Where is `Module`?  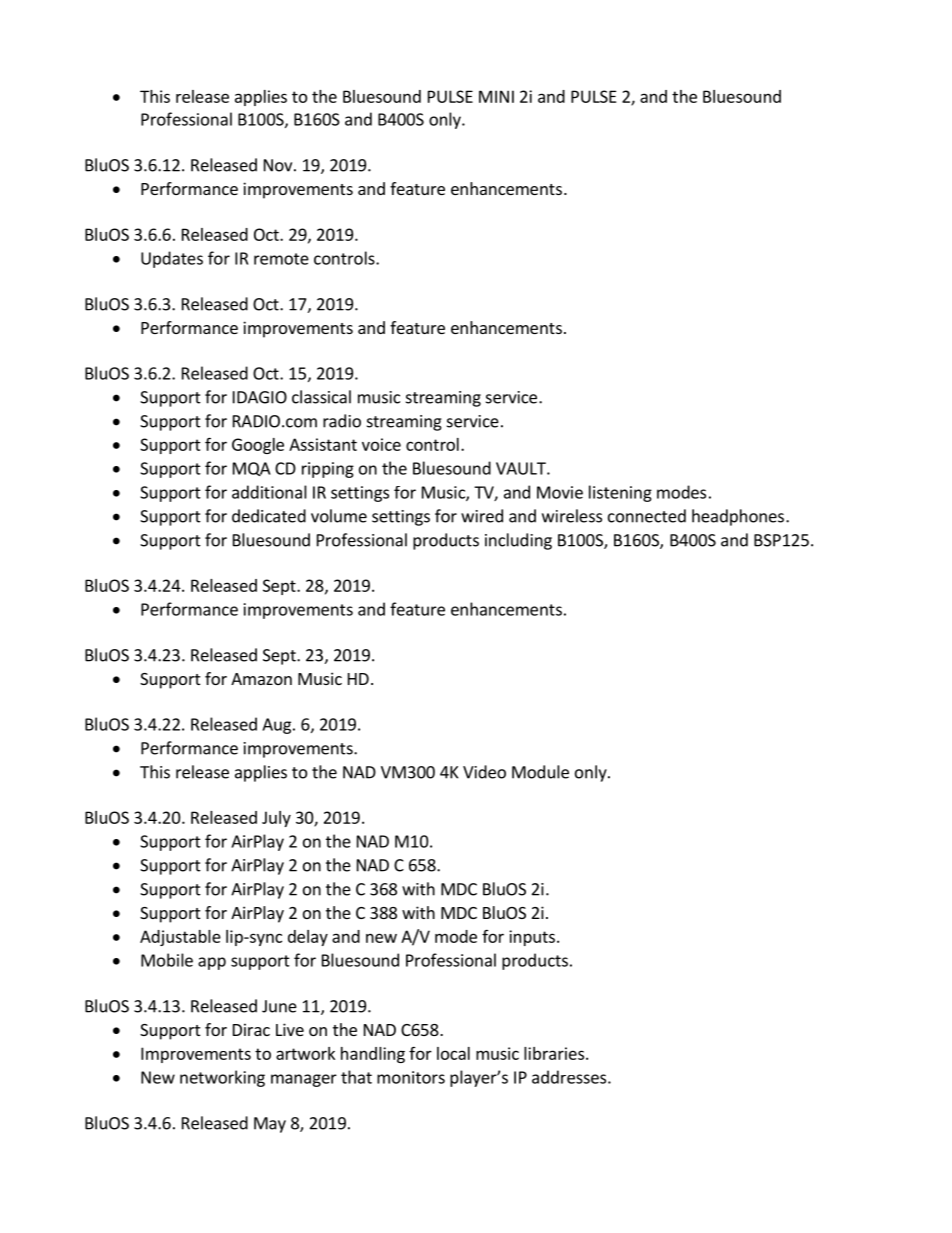
Module is located at coordinates (540, 772).
